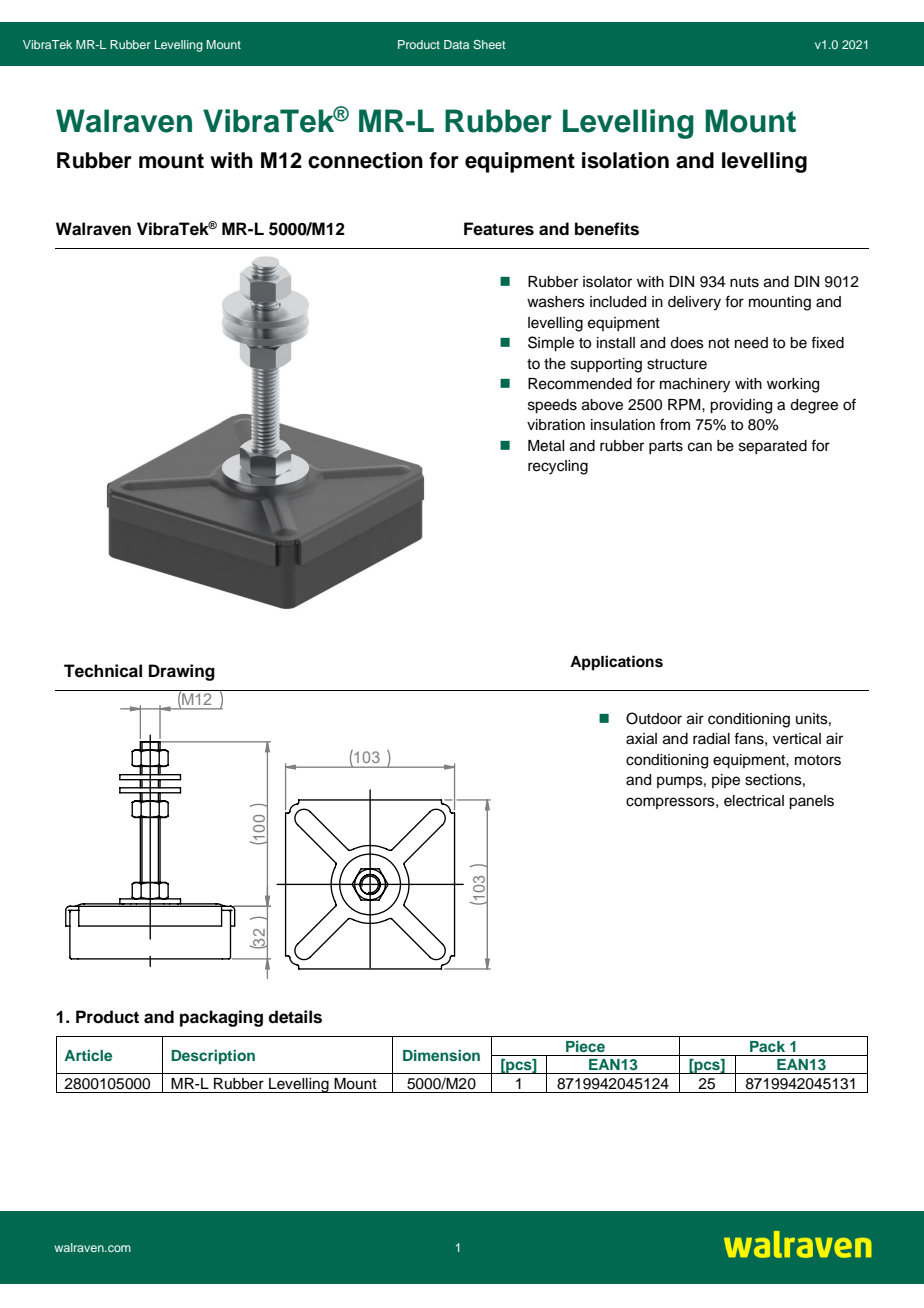  What do you see at coordinates (558, 467) in the image?
I see `recycling` at bounding box center [558, 467].
